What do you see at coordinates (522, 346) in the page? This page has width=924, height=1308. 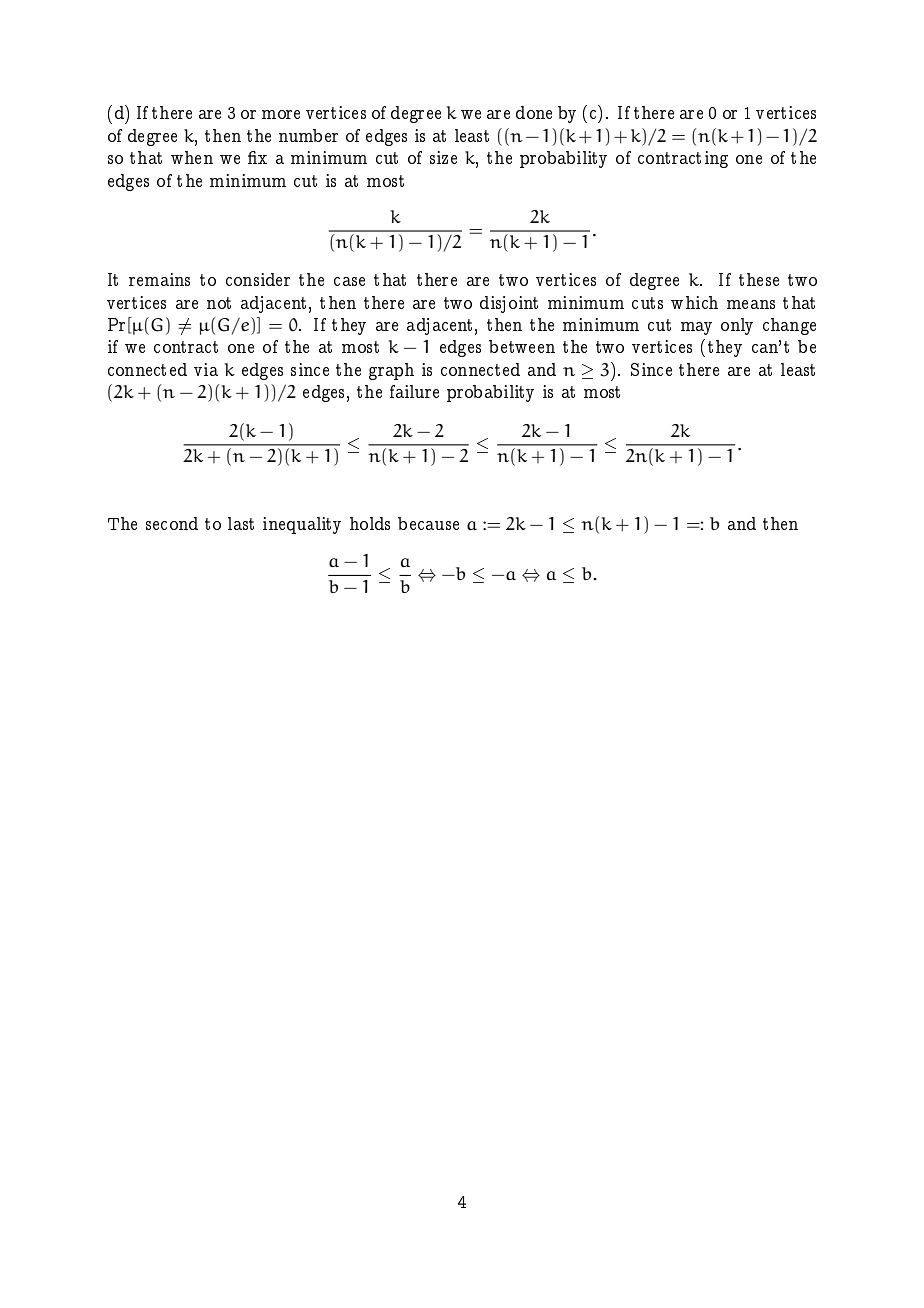 I see `between` at bounding box center [522, 346].
